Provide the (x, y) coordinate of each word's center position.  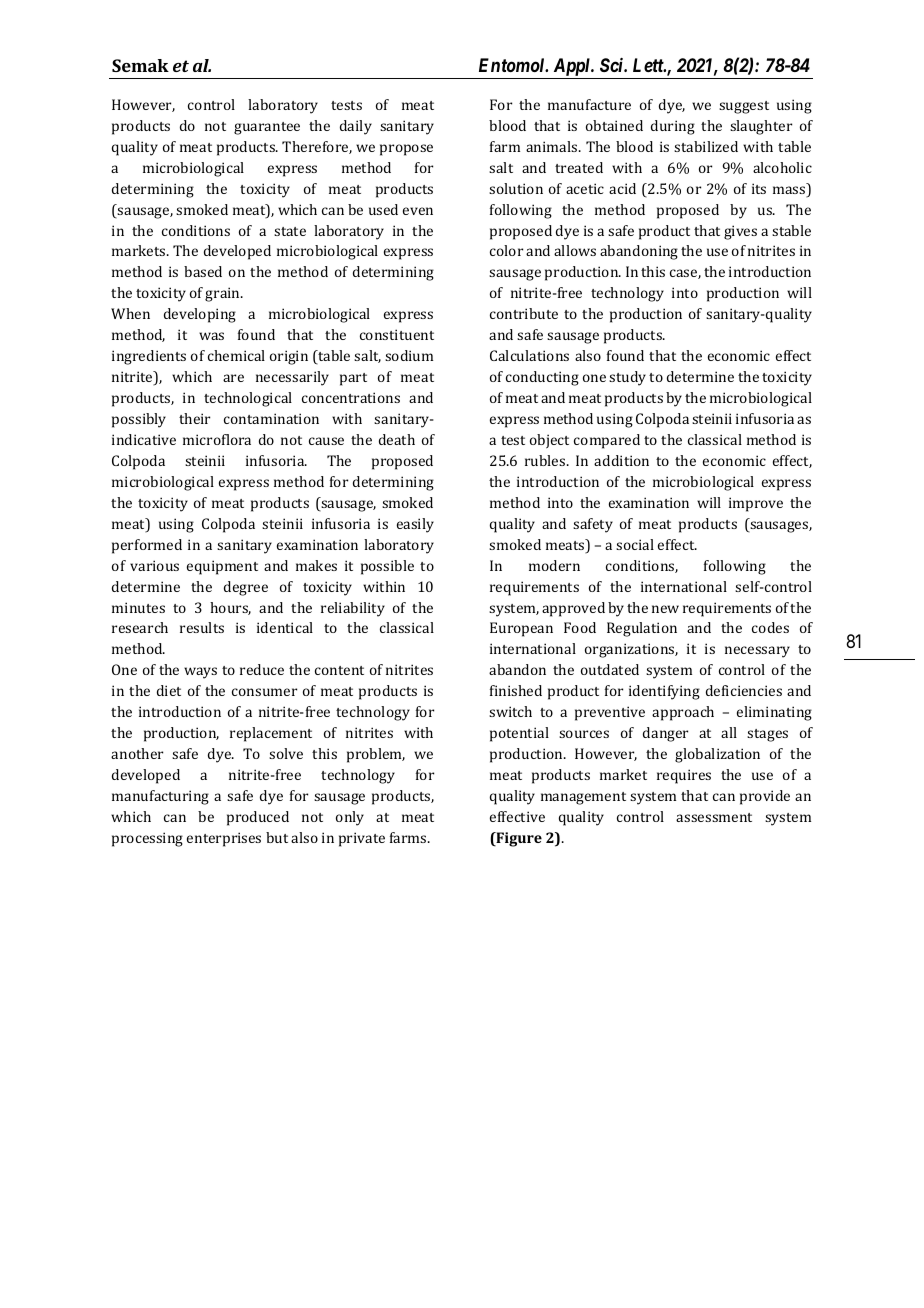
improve (756, 504)
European (521, 629)
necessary (757, 652)
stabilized (706, 146)
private (362, 839)
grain (224, 294)
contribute (524, 313)
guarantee (267, 128)
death (397, 439)
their (194, 418)
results (202, 627)
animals (553, 146)
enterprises (224, 839)
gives (740, 232)
